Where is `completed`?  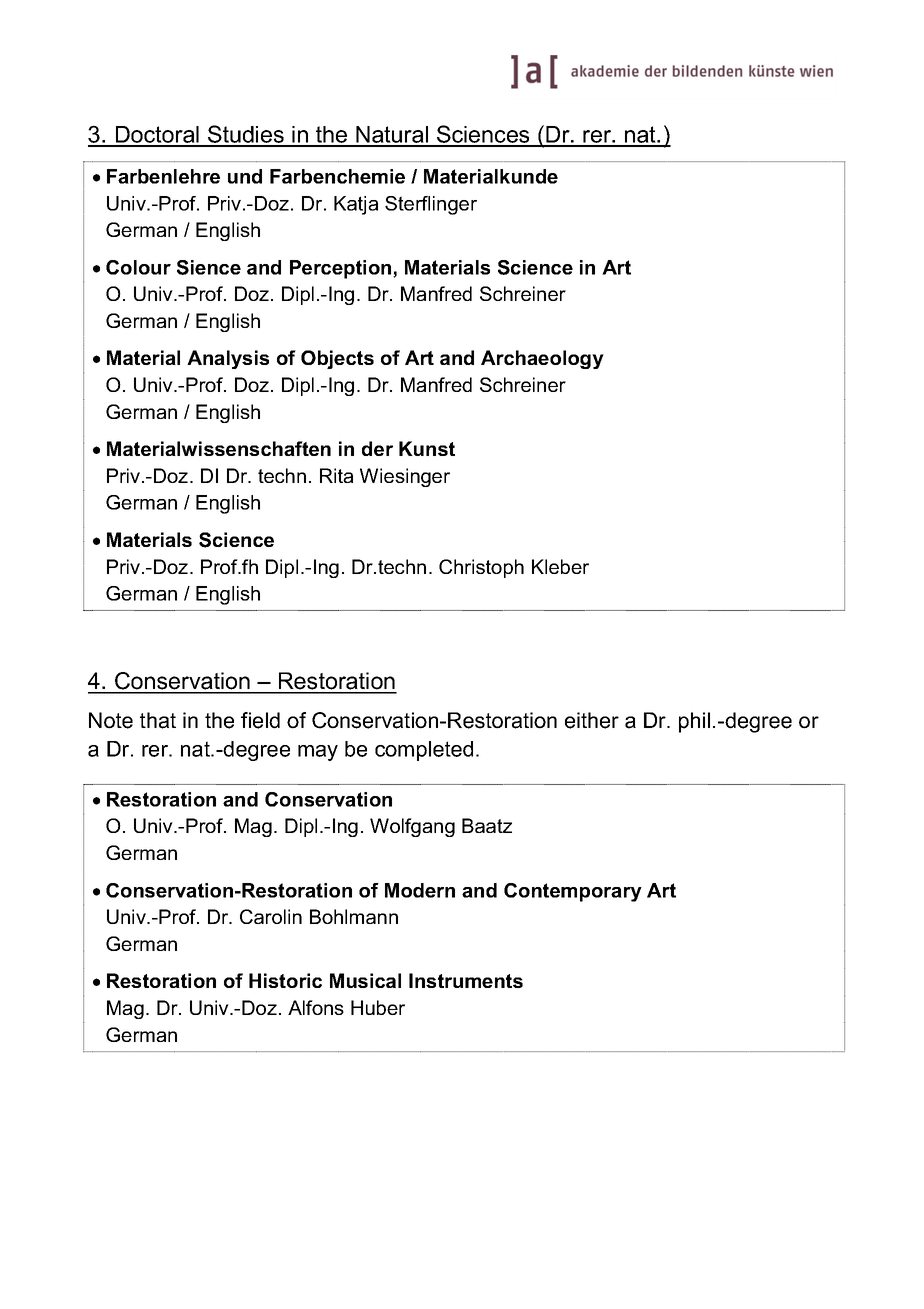 completed is located at coordinates (424, 751).
